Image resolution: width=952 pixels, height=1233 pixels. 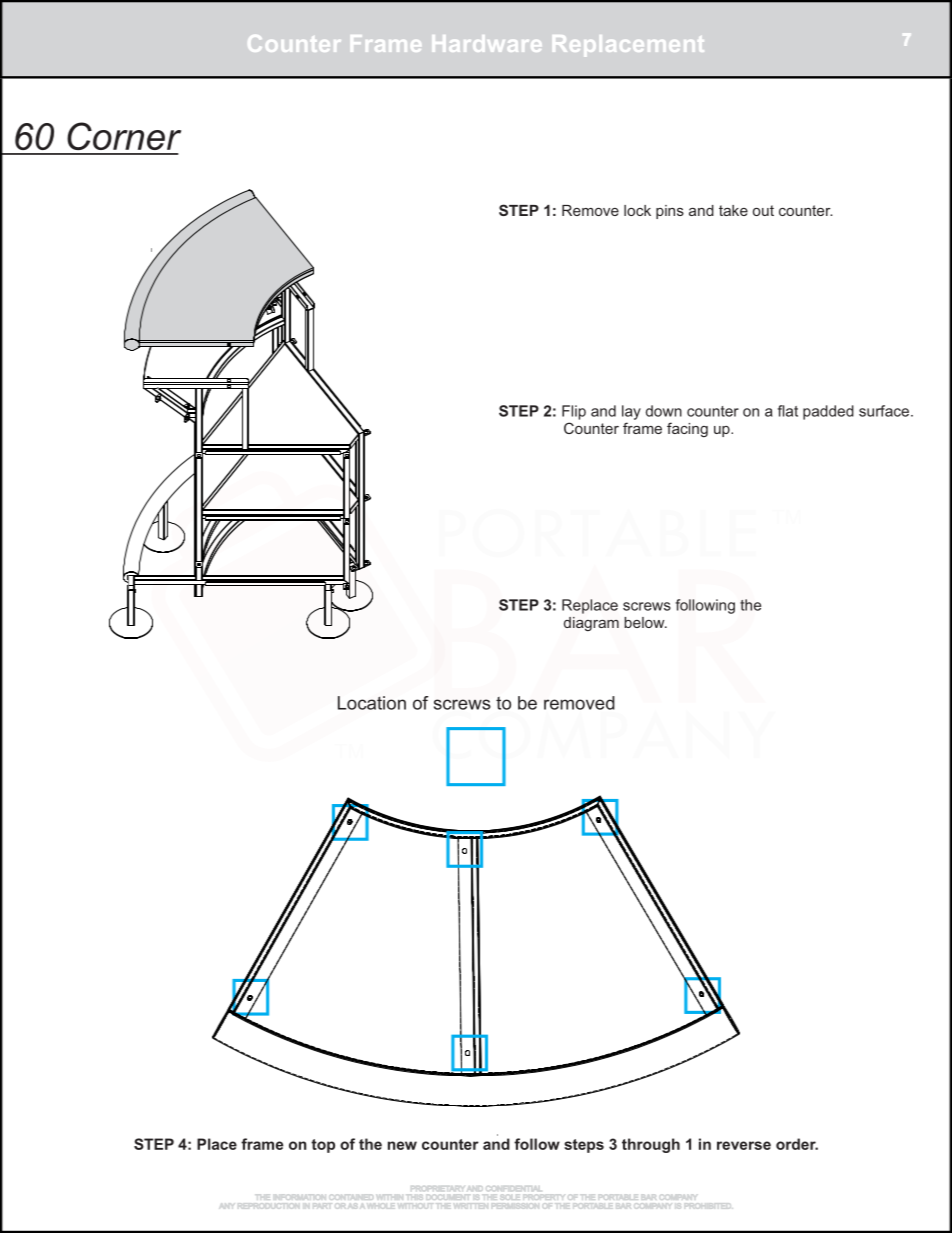 What do you see at coordinates (372, 703) in the screenshot?
I see `Location` at bounding box center [372, 703].
